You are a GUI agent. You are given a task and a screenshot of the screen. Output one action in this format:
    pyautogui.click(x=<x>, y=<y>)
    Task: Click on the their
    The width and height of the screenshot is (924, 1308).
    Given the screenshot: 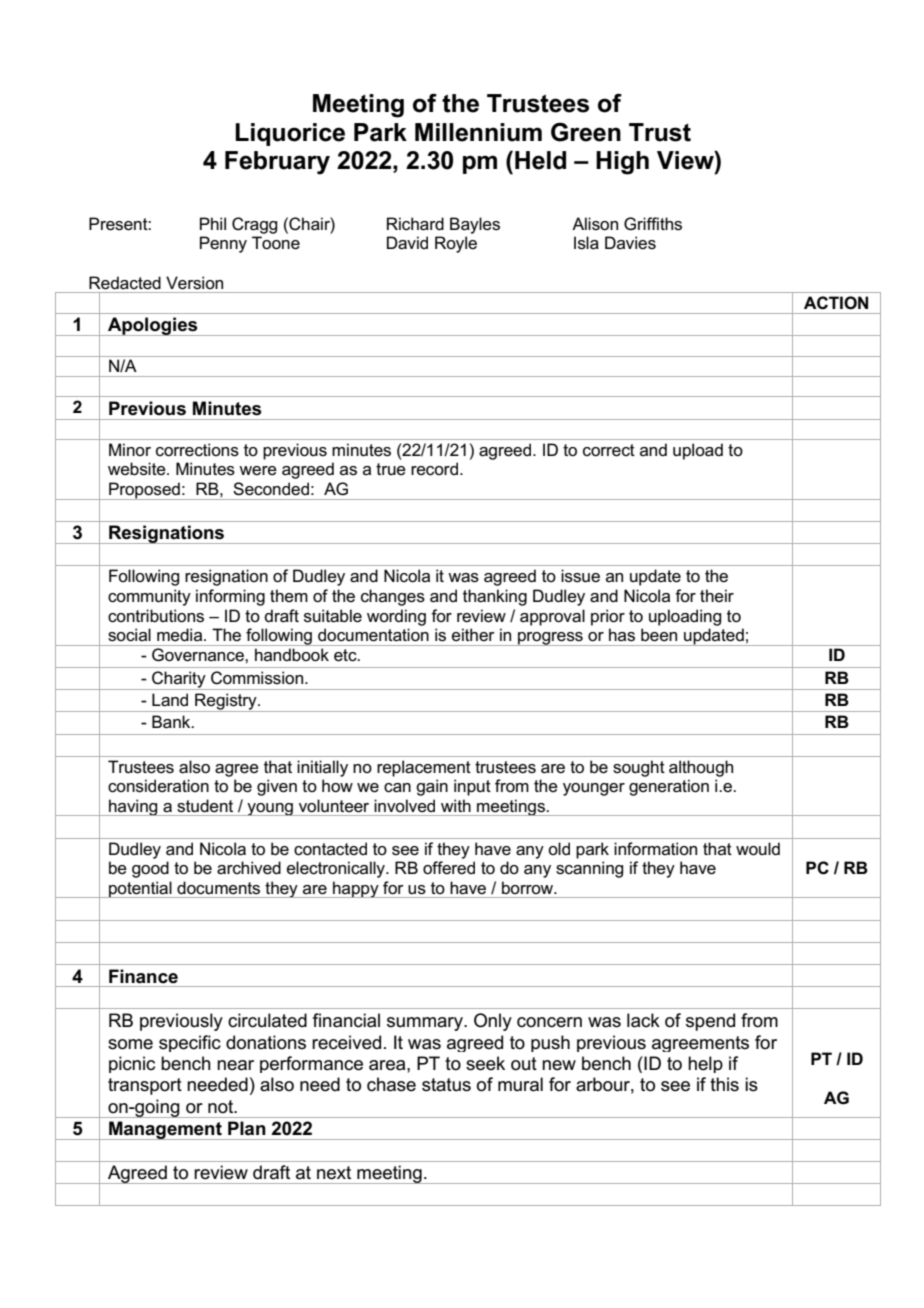 What is the action you would take?
    pyautogui.click(x=717, y=596)
